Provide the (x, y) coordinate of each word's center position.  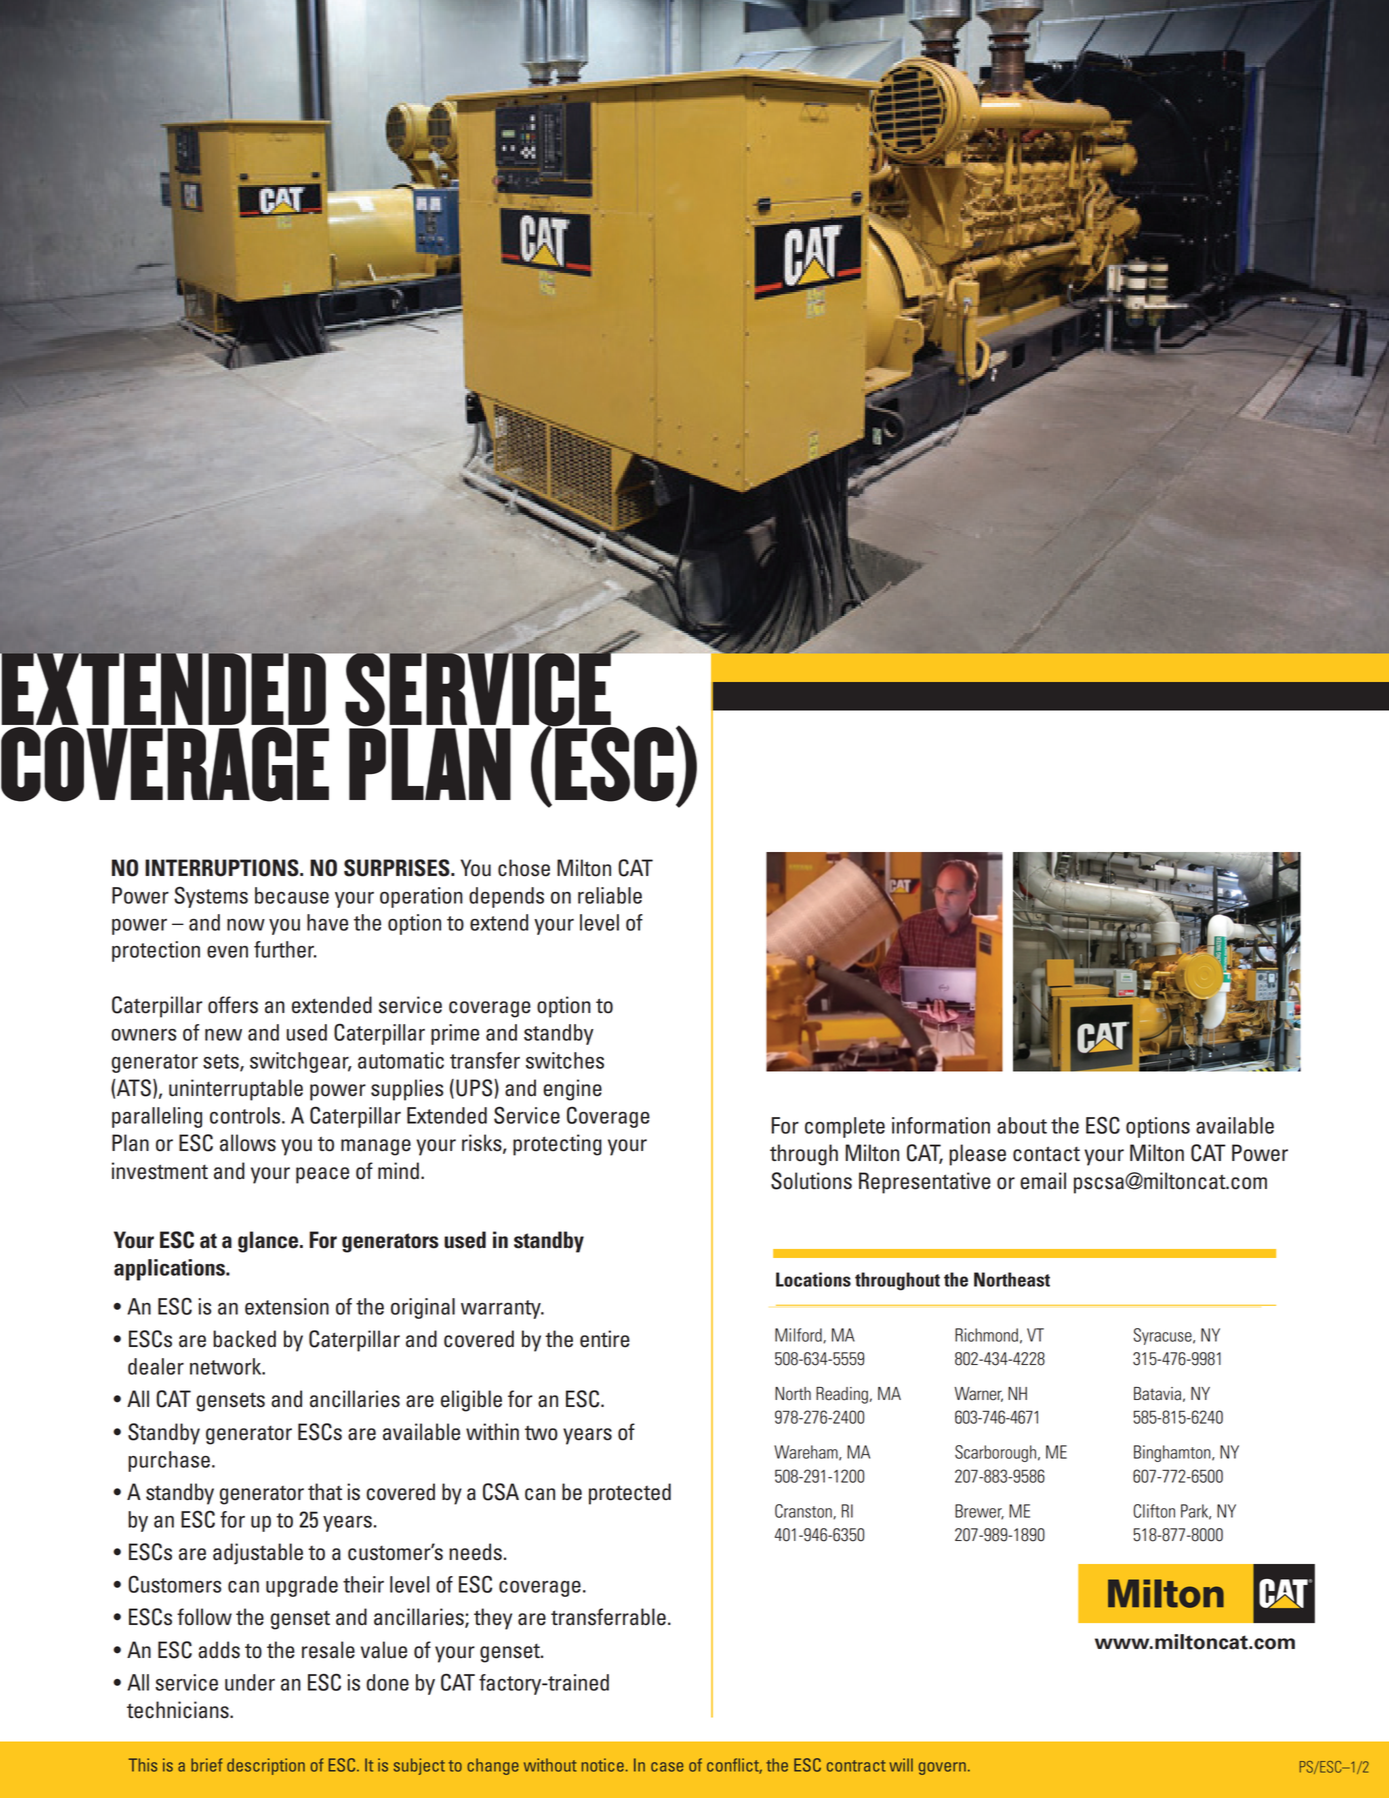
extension (287, 1306)
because (292, 895)
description (266, 1766)
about (1022, 1125)
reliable (610, 895)
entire (605, 1339)
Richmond (986, 1335)
